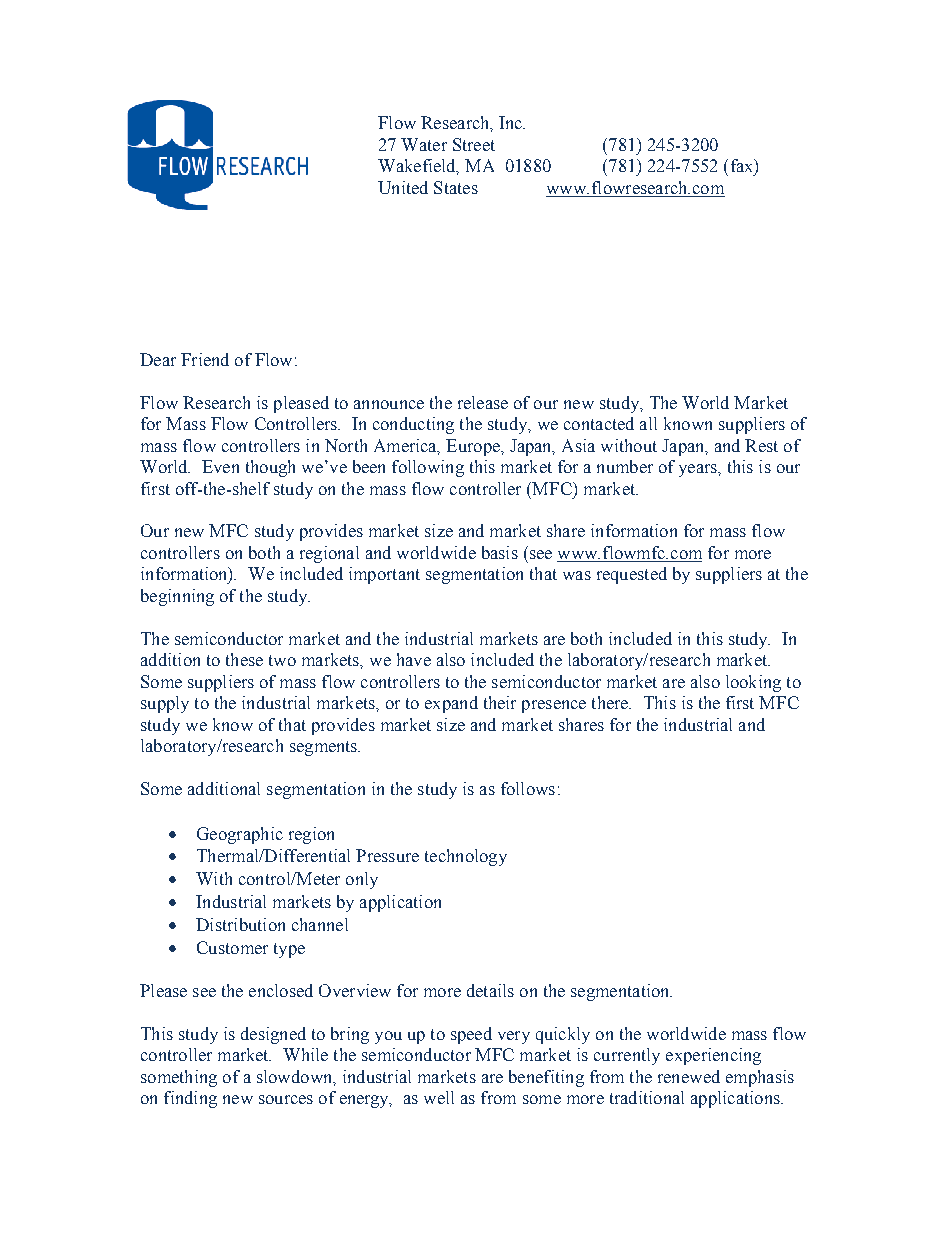  I want to click on technology, so click(466, 857).
